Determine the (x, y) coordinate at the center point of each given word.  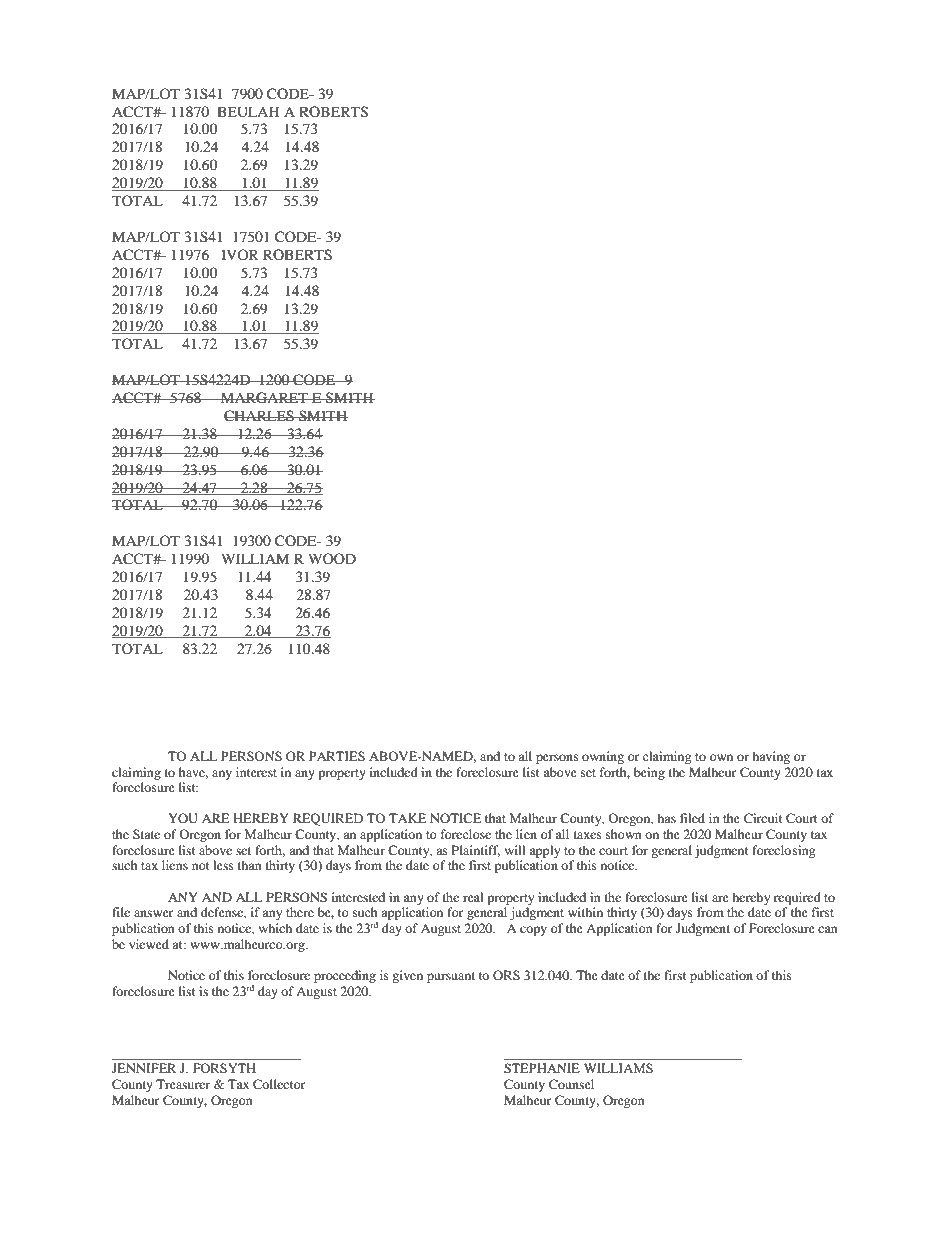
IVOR (240, 254)
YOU (183, 818)
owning (603, 757)
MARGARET (264, 398)
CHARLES (260, 416)
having (771, 757)
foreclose (466, 834)
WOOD (332, 558)
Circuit (763, 818)
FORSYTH (224, 1068)
